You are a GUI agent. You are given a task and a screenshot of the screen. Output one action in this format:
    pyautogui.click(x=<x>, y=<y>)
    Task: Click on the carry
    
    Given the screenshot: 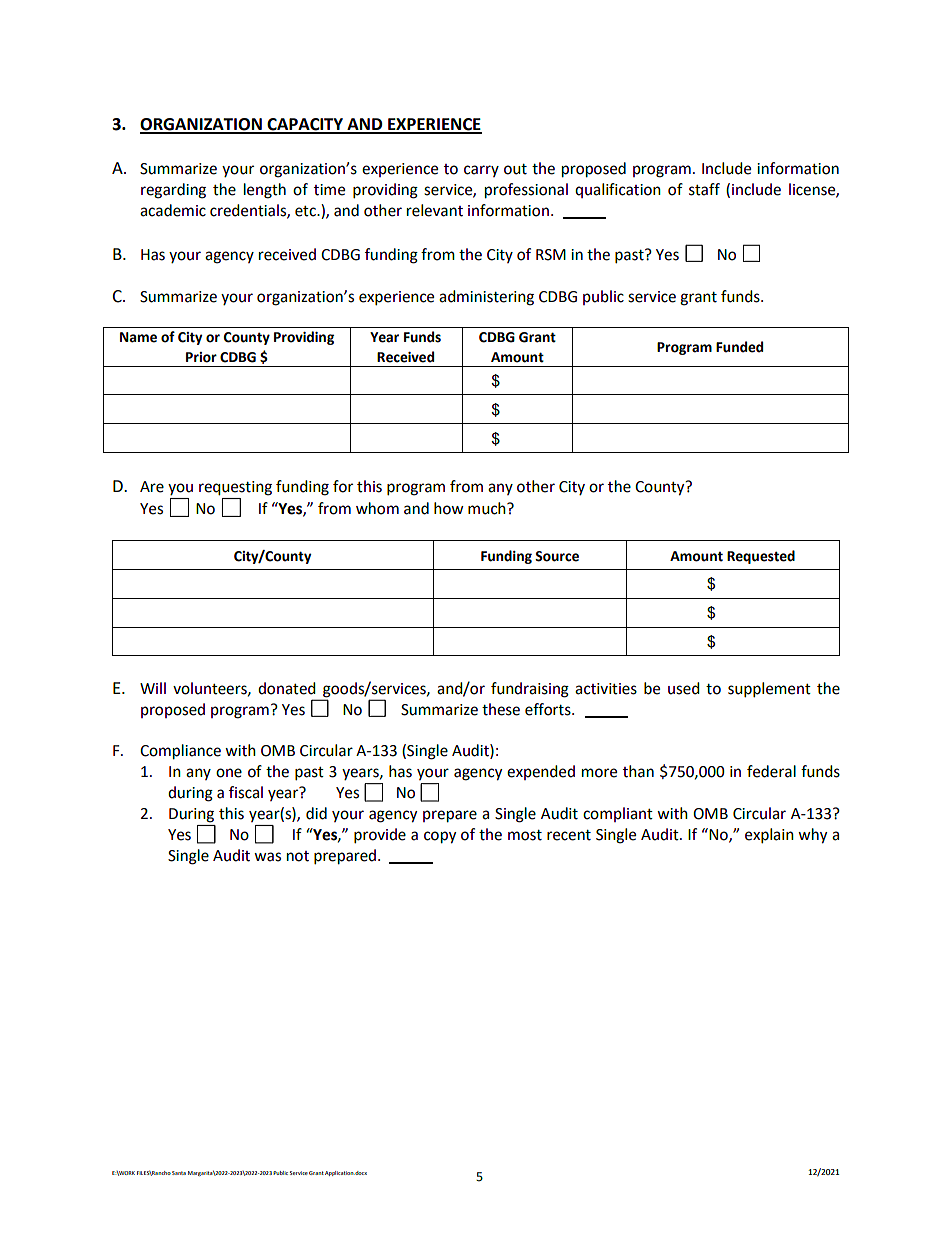 What is the action you would take?
    pyautogui.click(x=481, y=171)
